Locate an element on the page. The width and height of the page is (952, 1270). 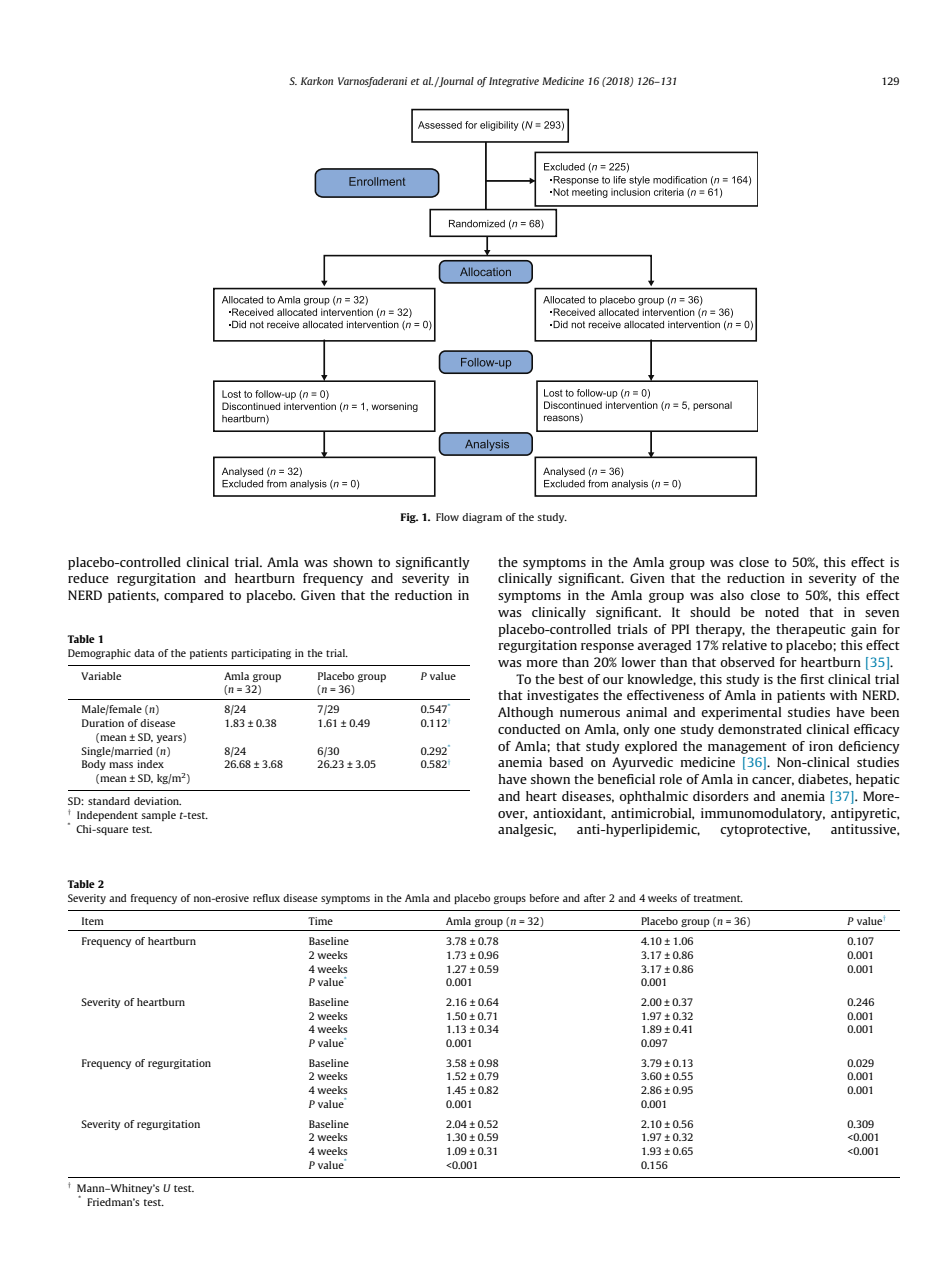
diagram is located at coordinates (482, 518).
